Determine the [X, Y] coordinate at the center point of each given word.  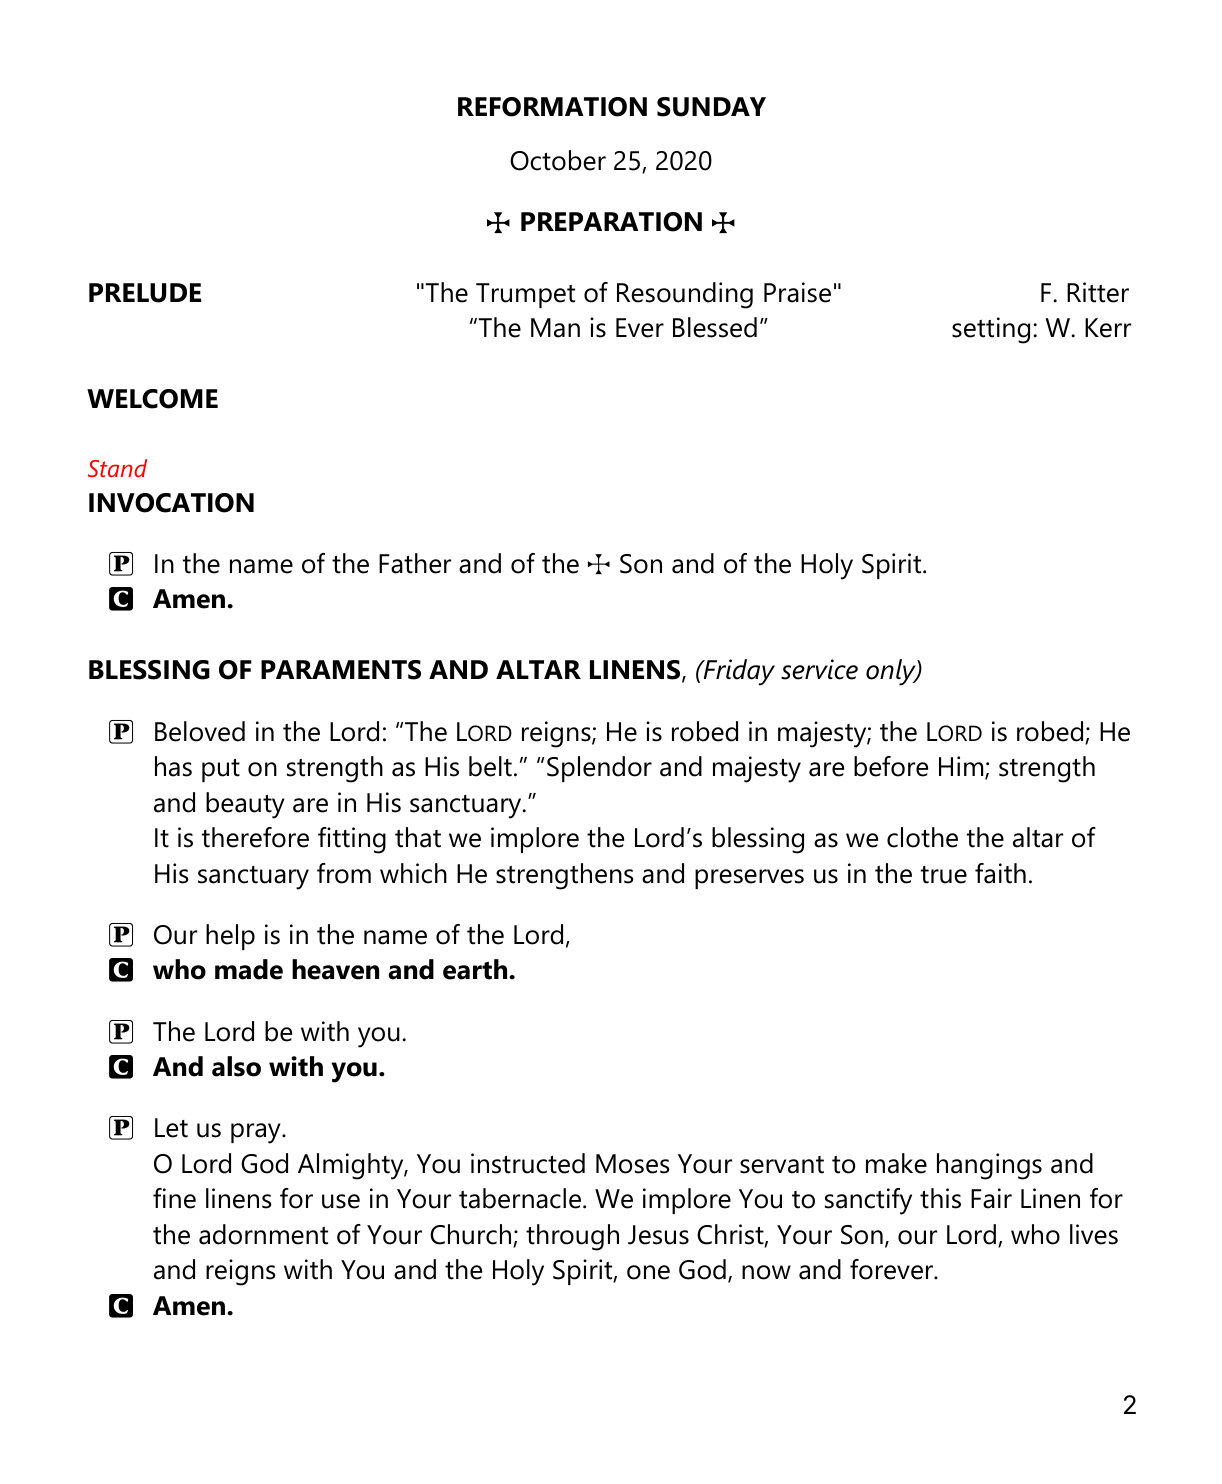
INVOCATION [171, 503]
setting [991, 330]
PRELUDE [145, 293]
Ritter [1098, 292]
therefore [255, 837]
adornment [263, 1234]
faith [1000, 873]
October [558, 160]
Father [415, 563]
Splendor [599, 769]
